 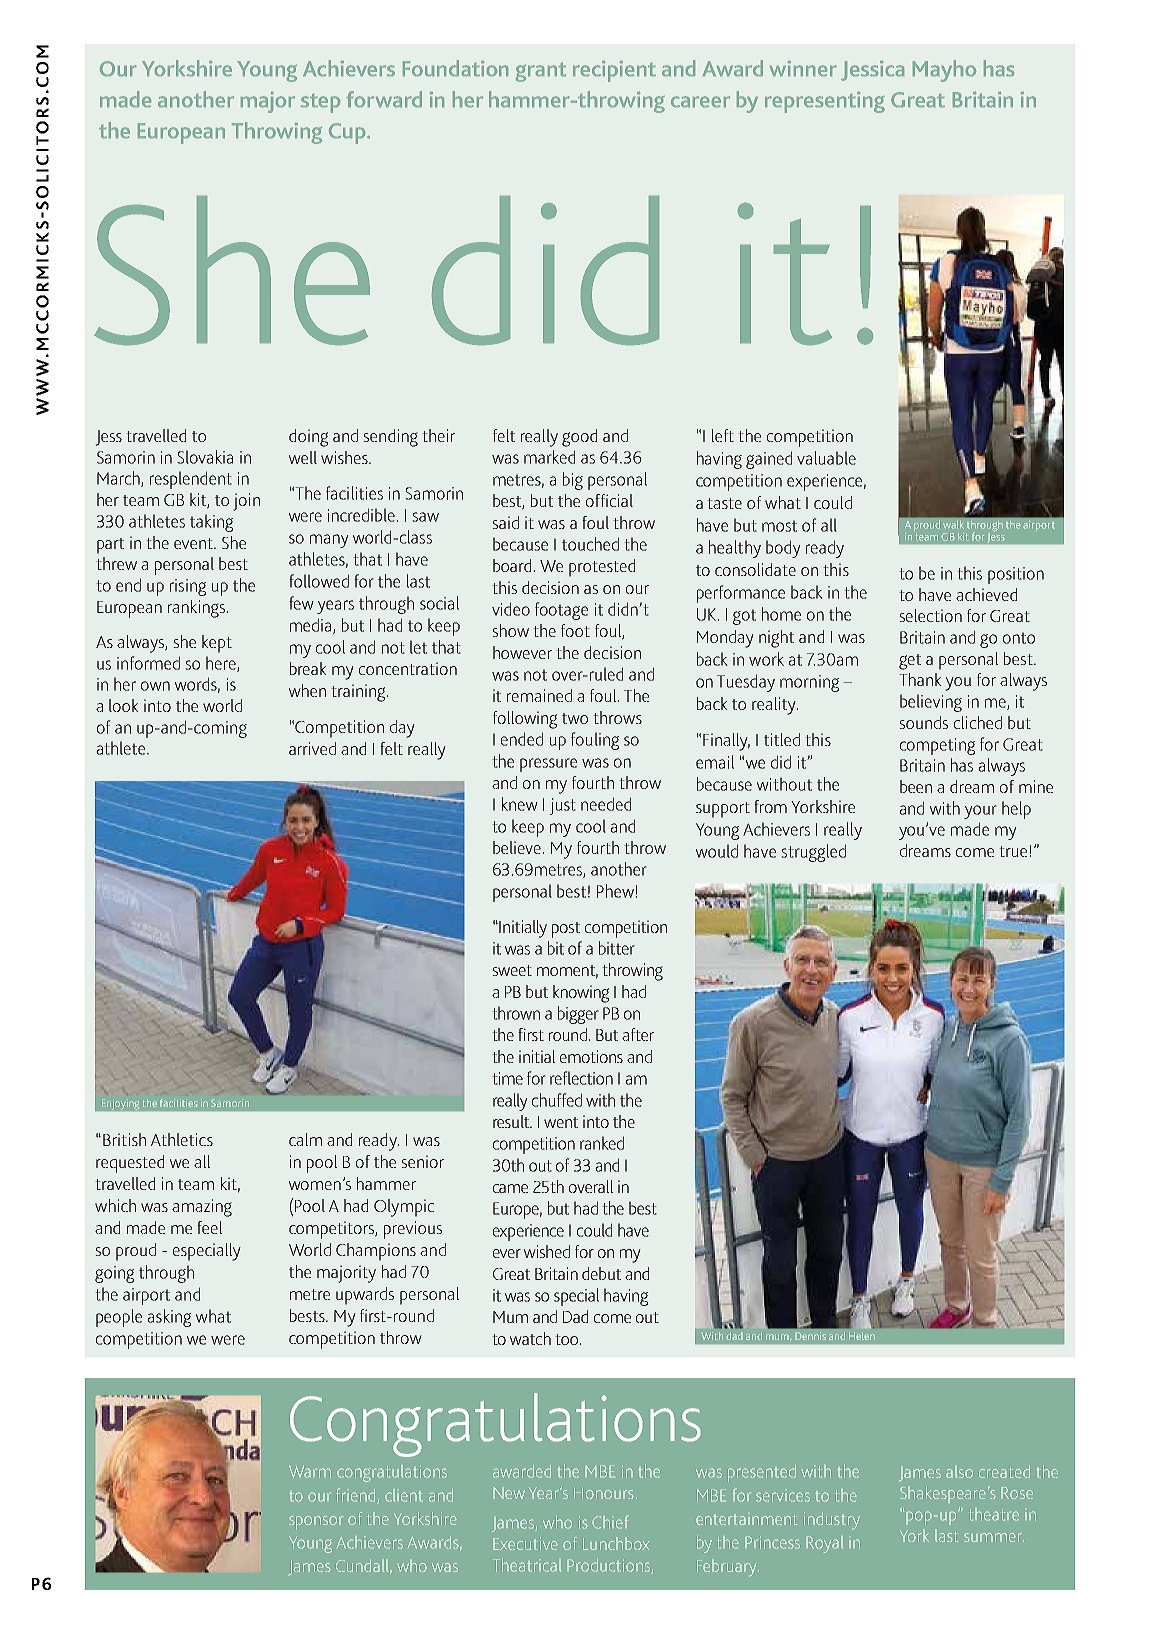 I want to click on grant, so click(x=541, y=72).
